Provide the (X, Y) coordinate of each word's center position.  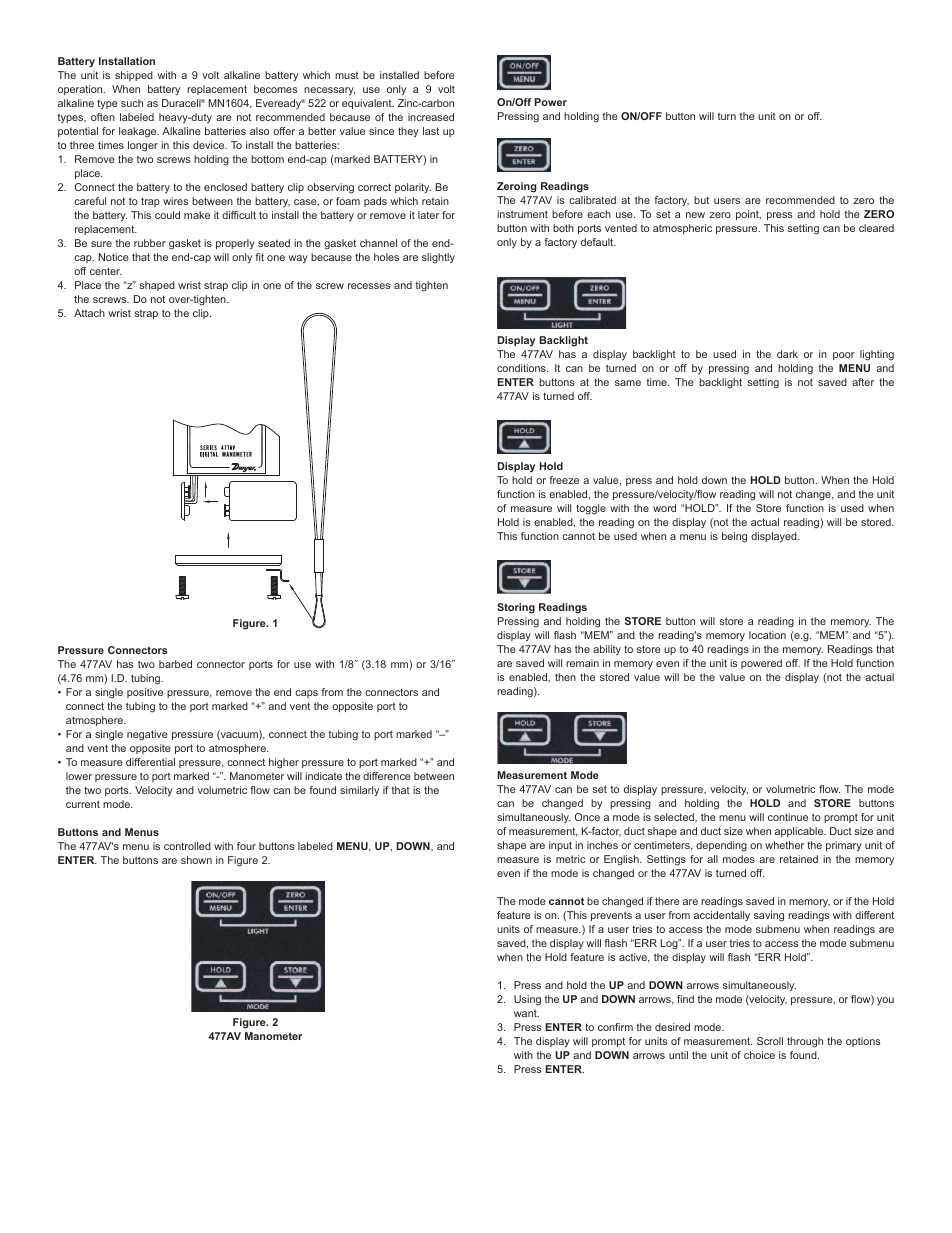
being (734, 537)
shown (196, 860)
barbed (175, 664)
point (748, 215)
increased (431, 117)
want (526, 1013)
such (132, 103)
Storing (516, 608)
